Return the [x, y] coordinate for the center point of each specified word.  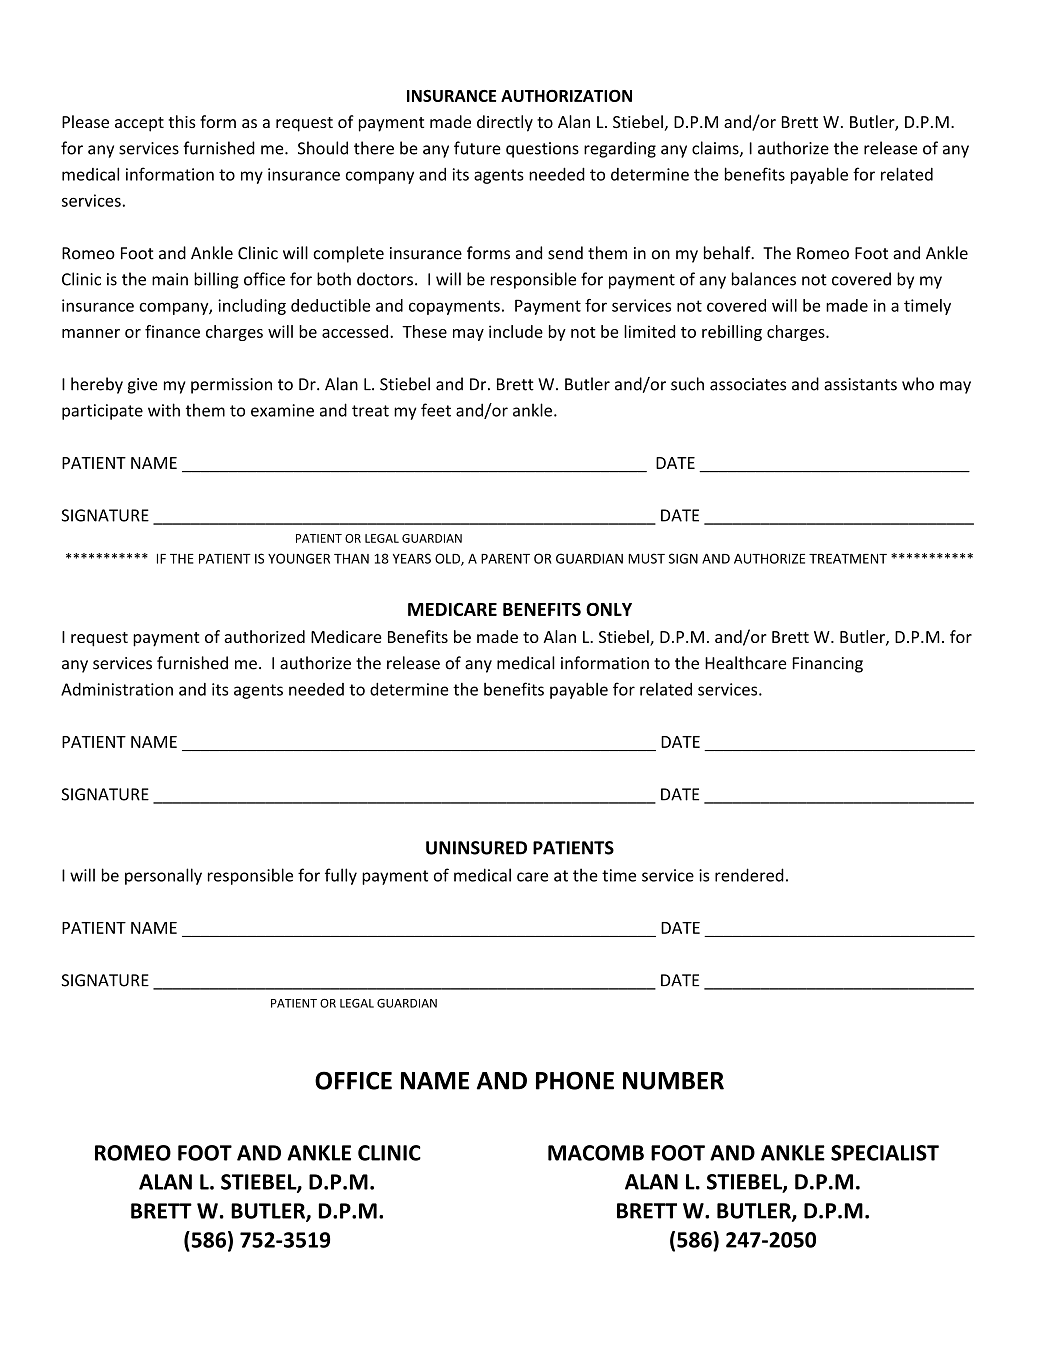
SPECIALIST [885, 1153]
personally [163, 876]
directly [505, 123]
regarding [620, 149]
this [182, 121]
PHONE [575, 1080]
